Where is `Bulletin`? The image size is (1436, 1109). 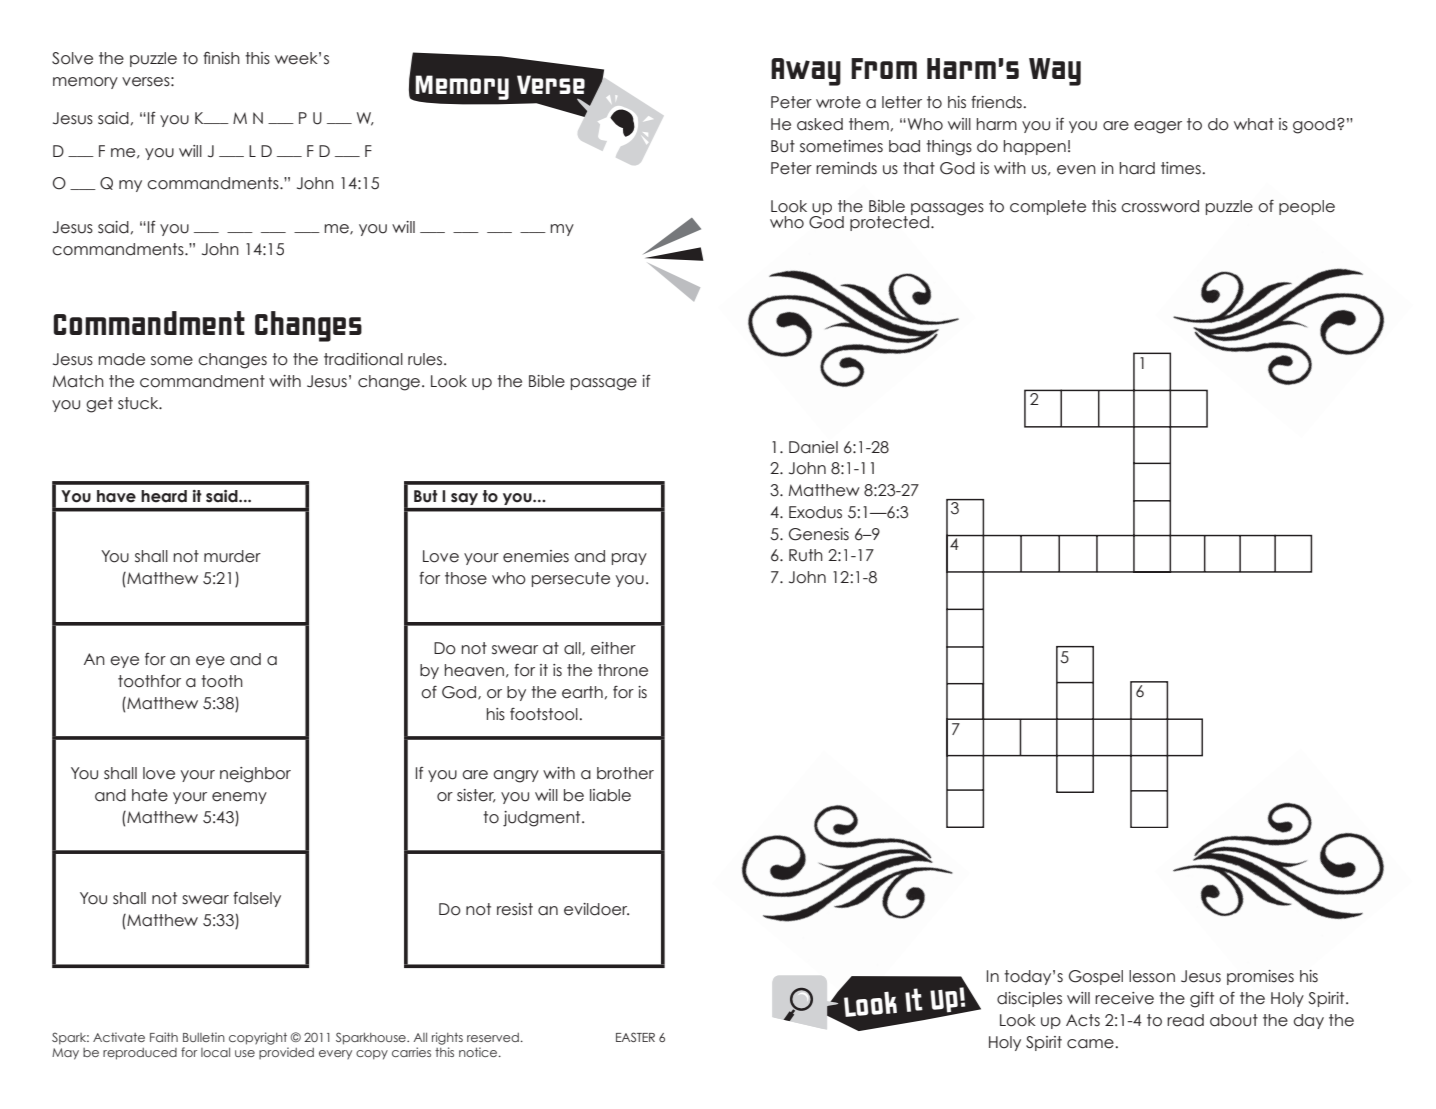
Bulletin is located at coordinates (204, 1037).
